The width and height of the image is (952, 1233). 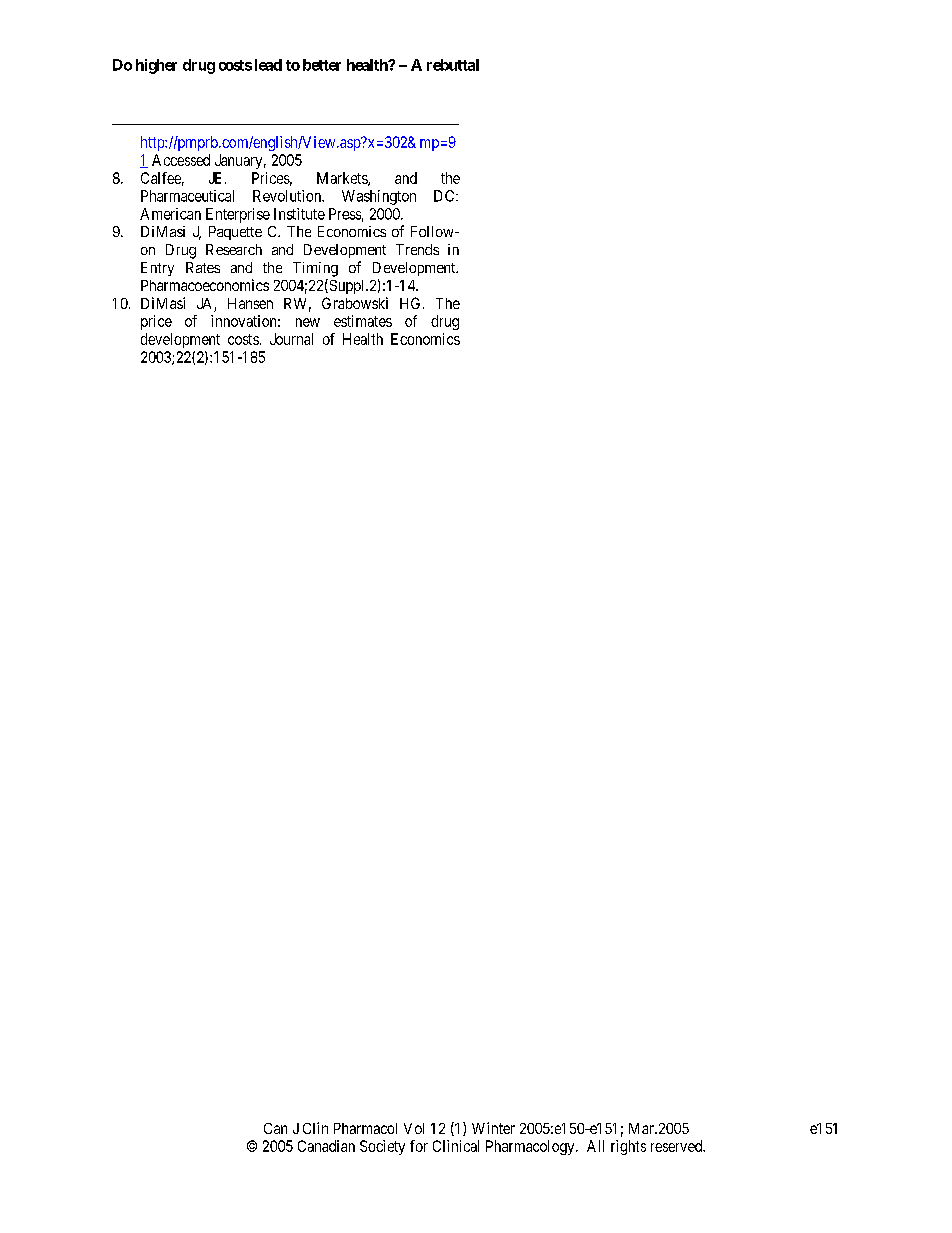 What do you see at coordinates (291, 339) in the image?
I see `Journal` at bounding box center [291, 339].
